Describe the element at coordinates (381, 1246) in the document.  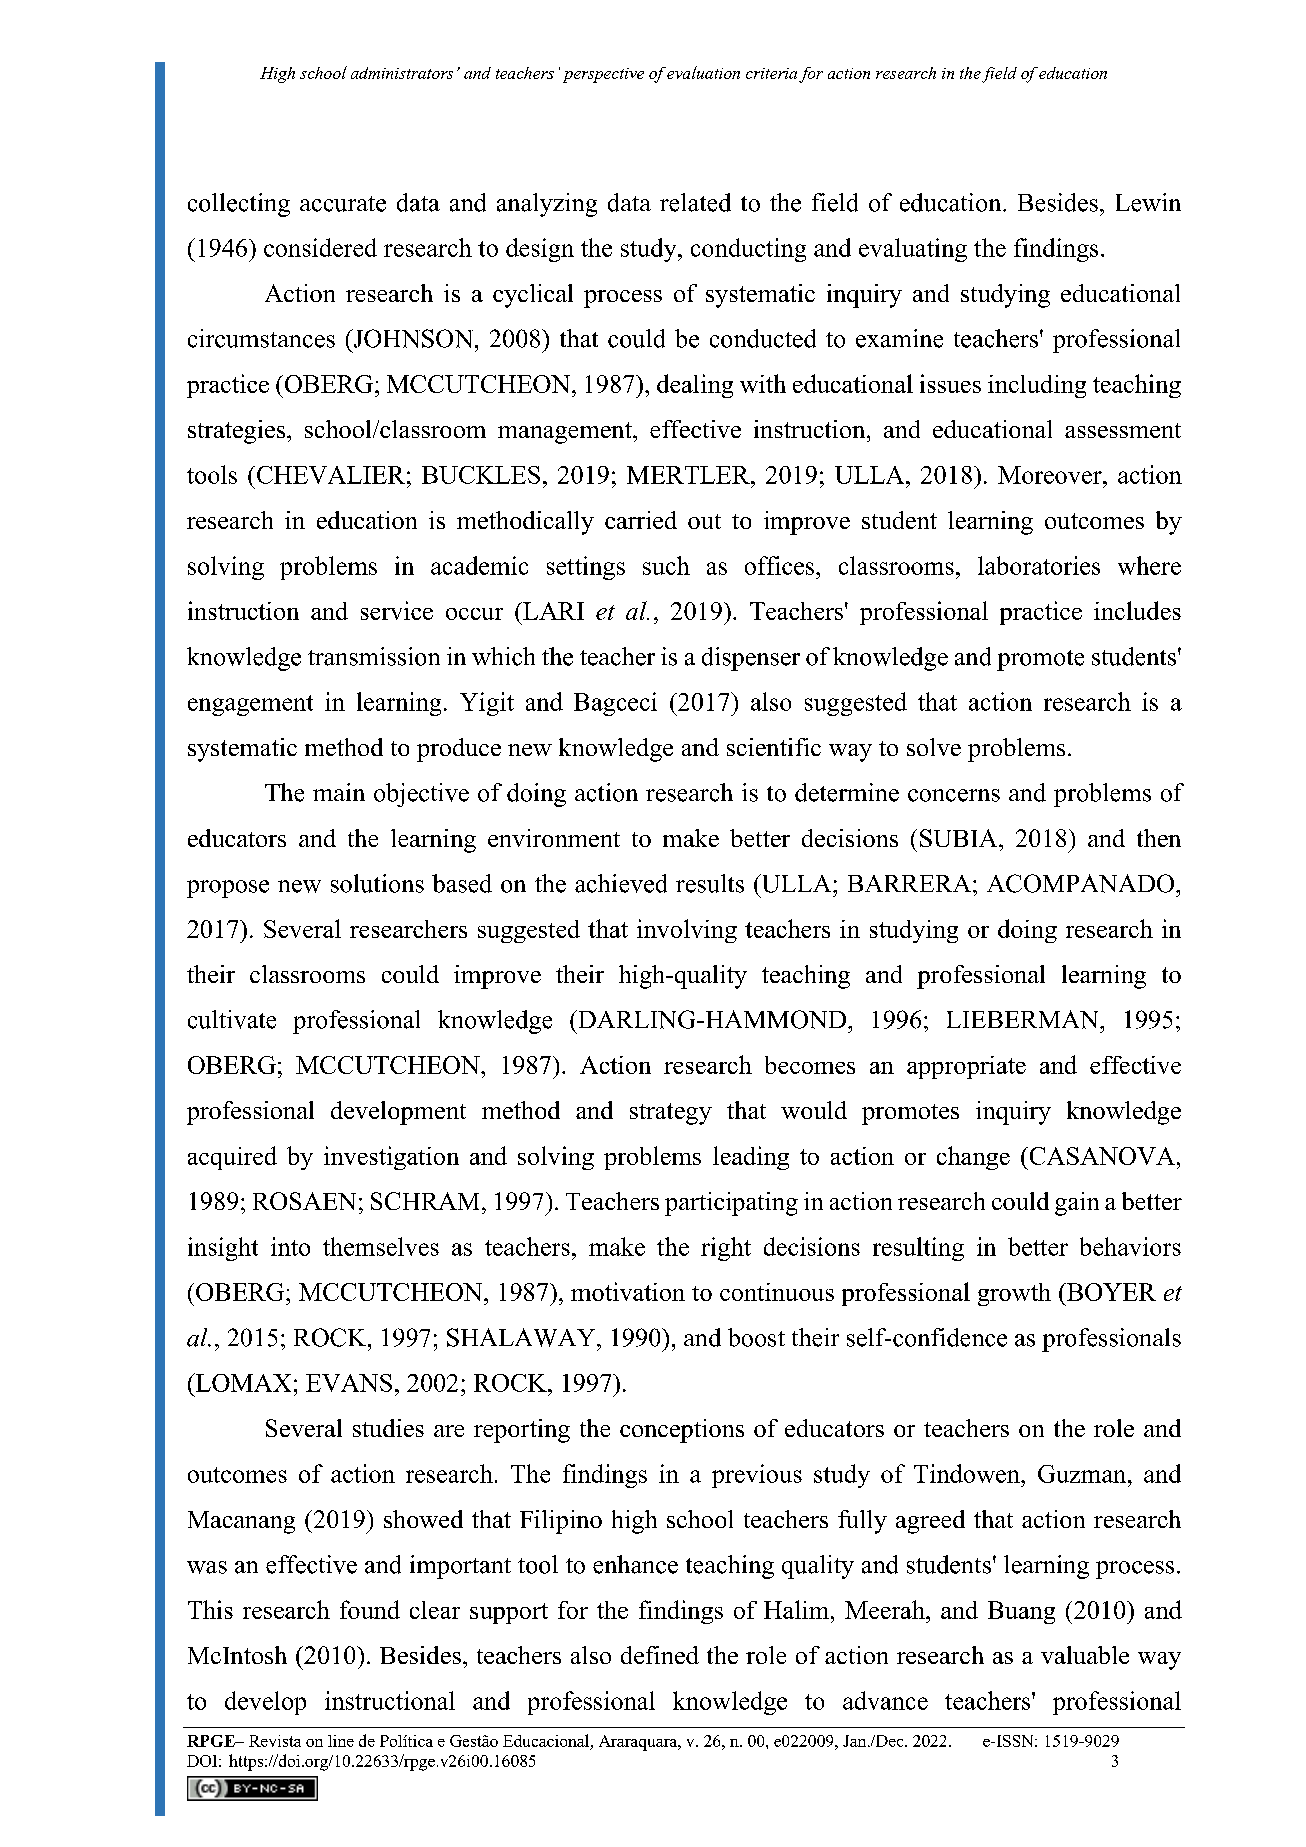
I see `themselves` at that location.
